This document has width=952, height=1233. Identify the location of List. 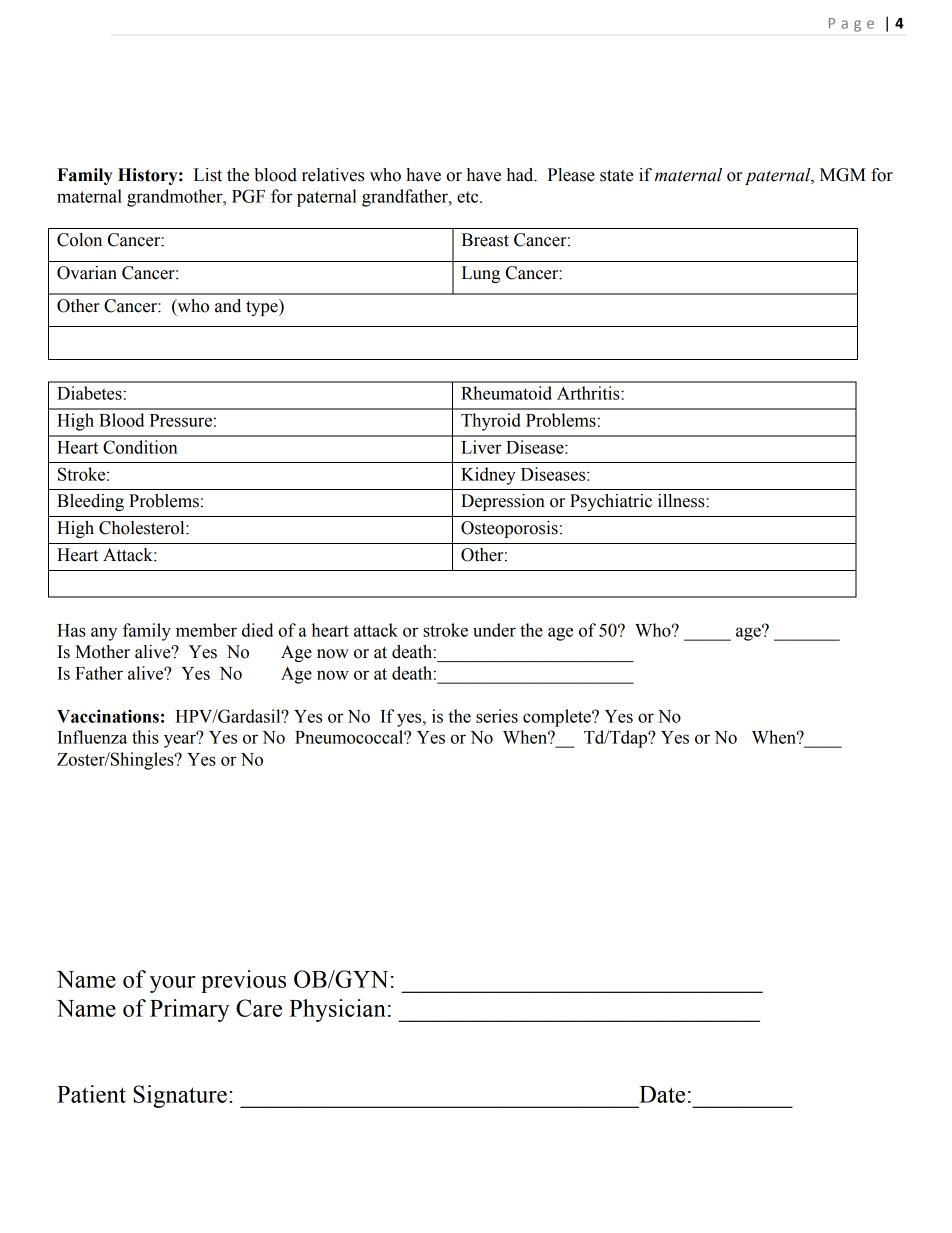
(208, 175).
